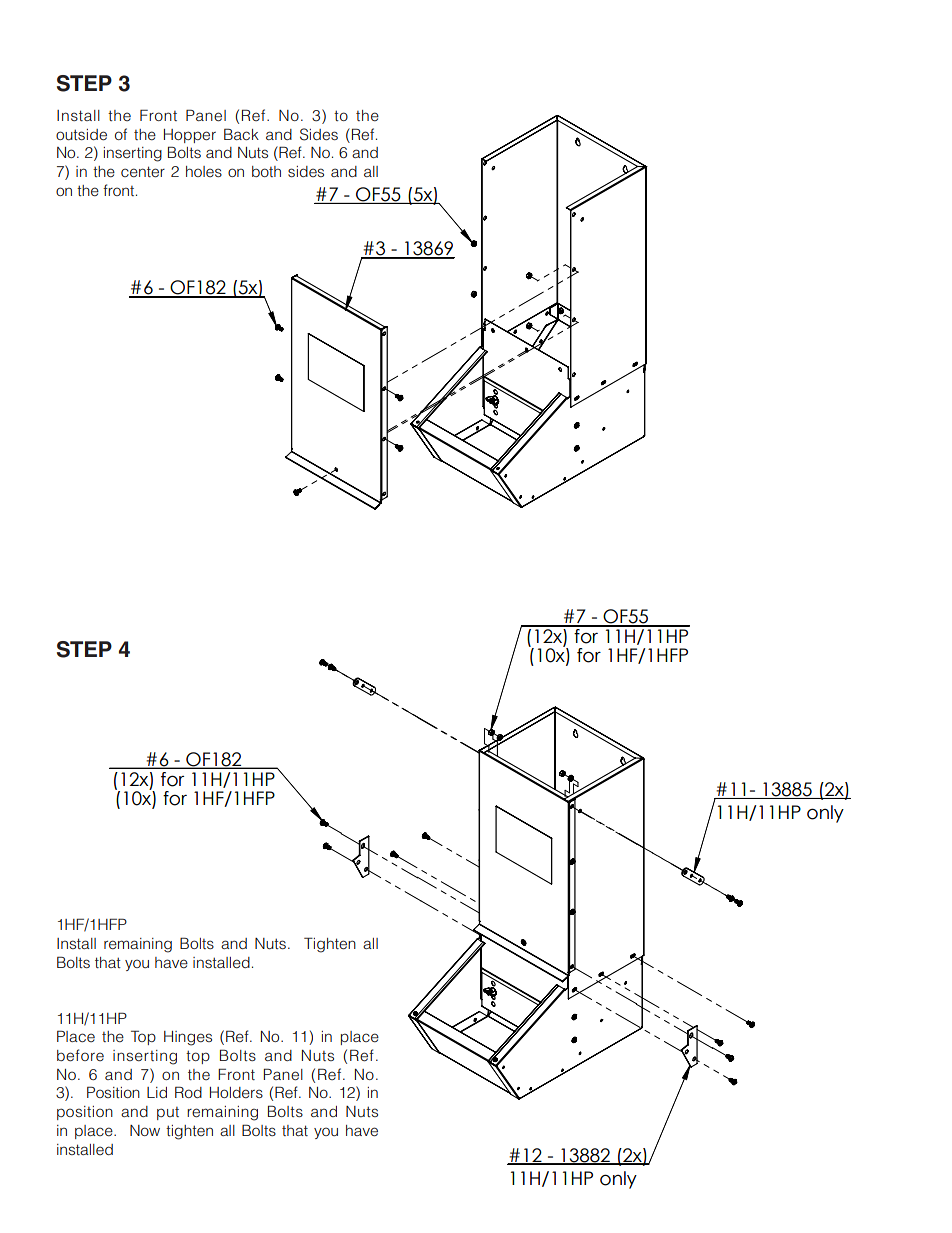 This screenshot has width=952, height=1233. Describe the element at coordinates (204, 171) in the screenshot. I see `holes` at that location.
